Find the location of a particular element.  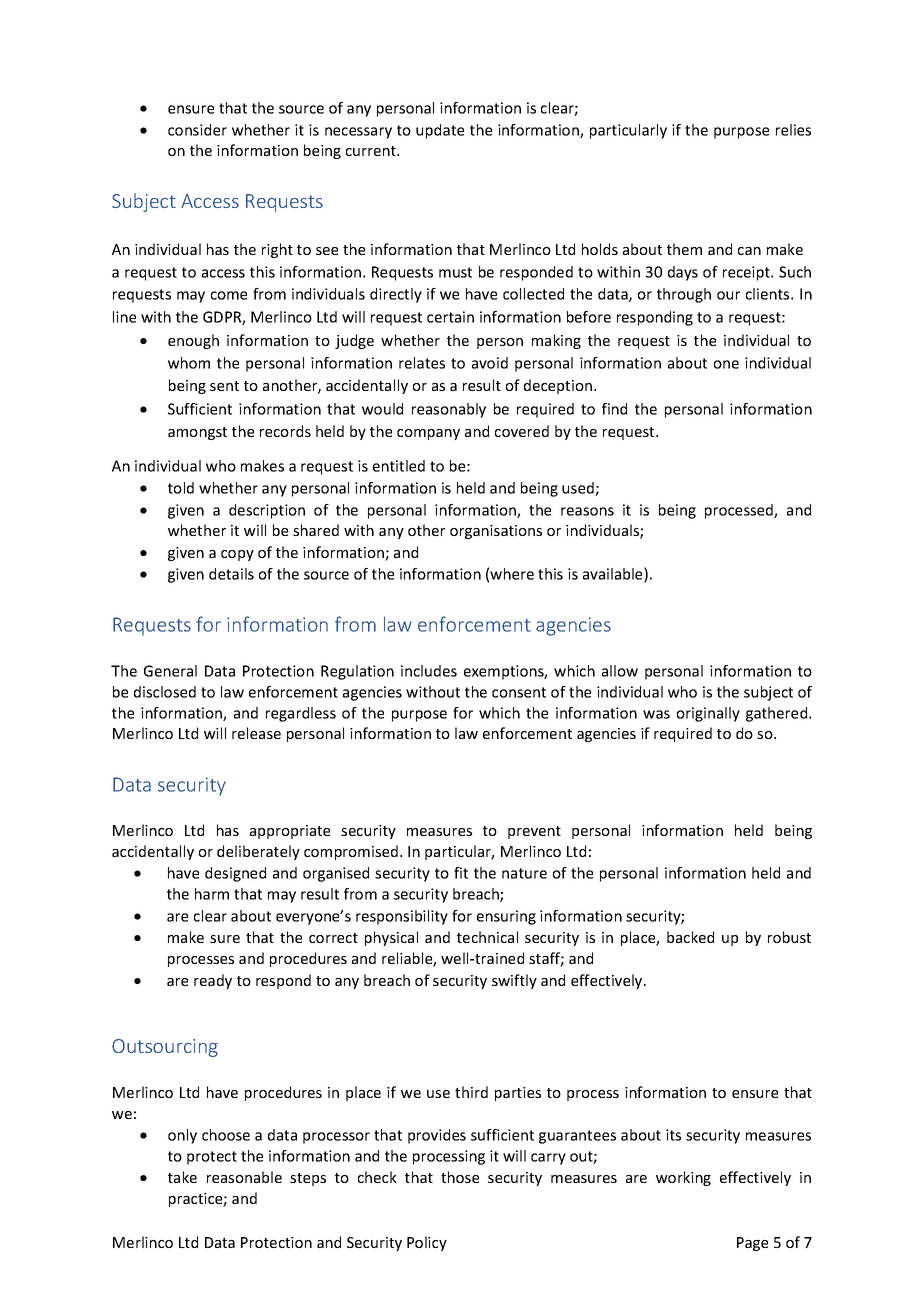

take is located at coordinates (182, 1177).
